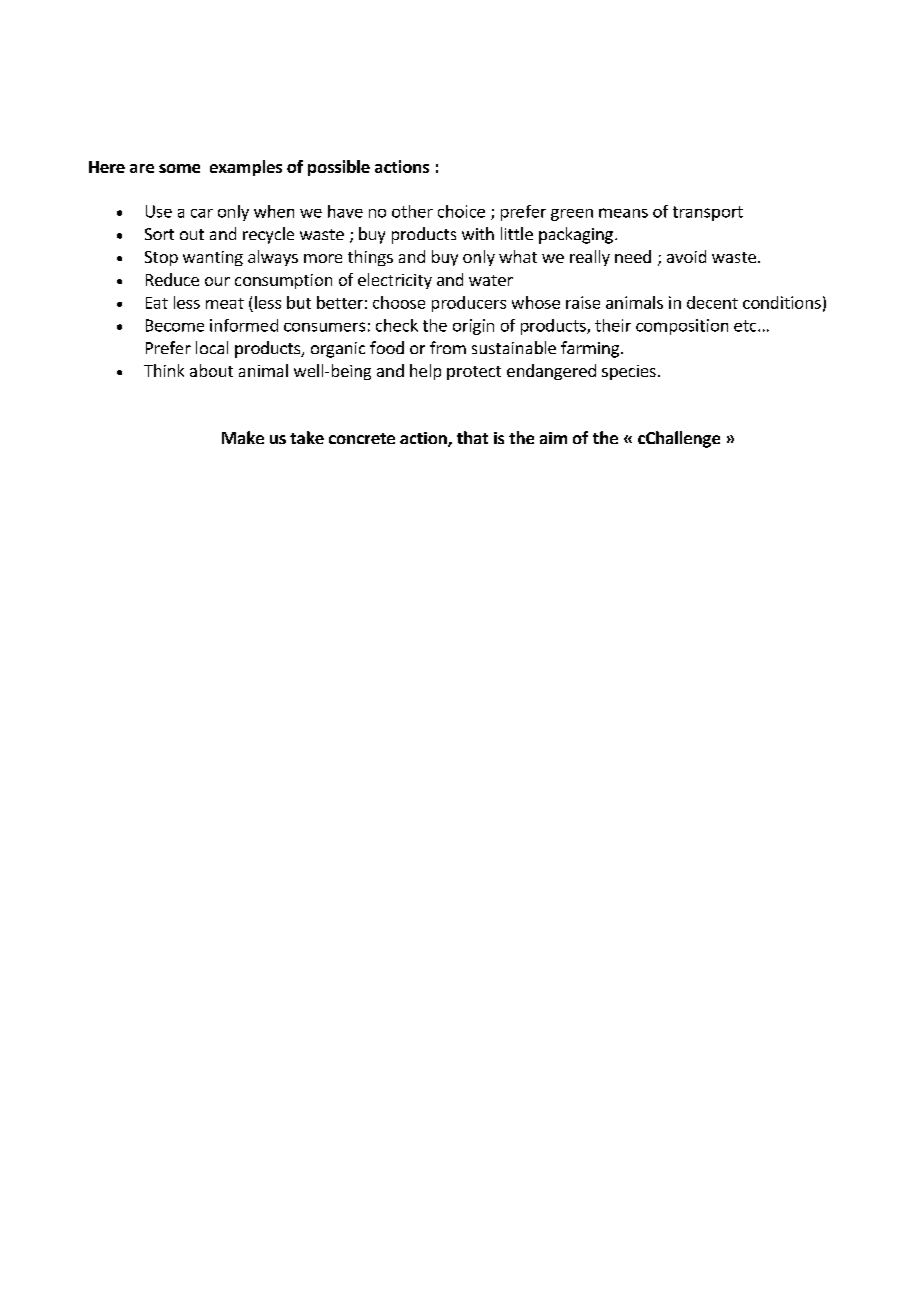  I want to click on some, so click(179, 168).
